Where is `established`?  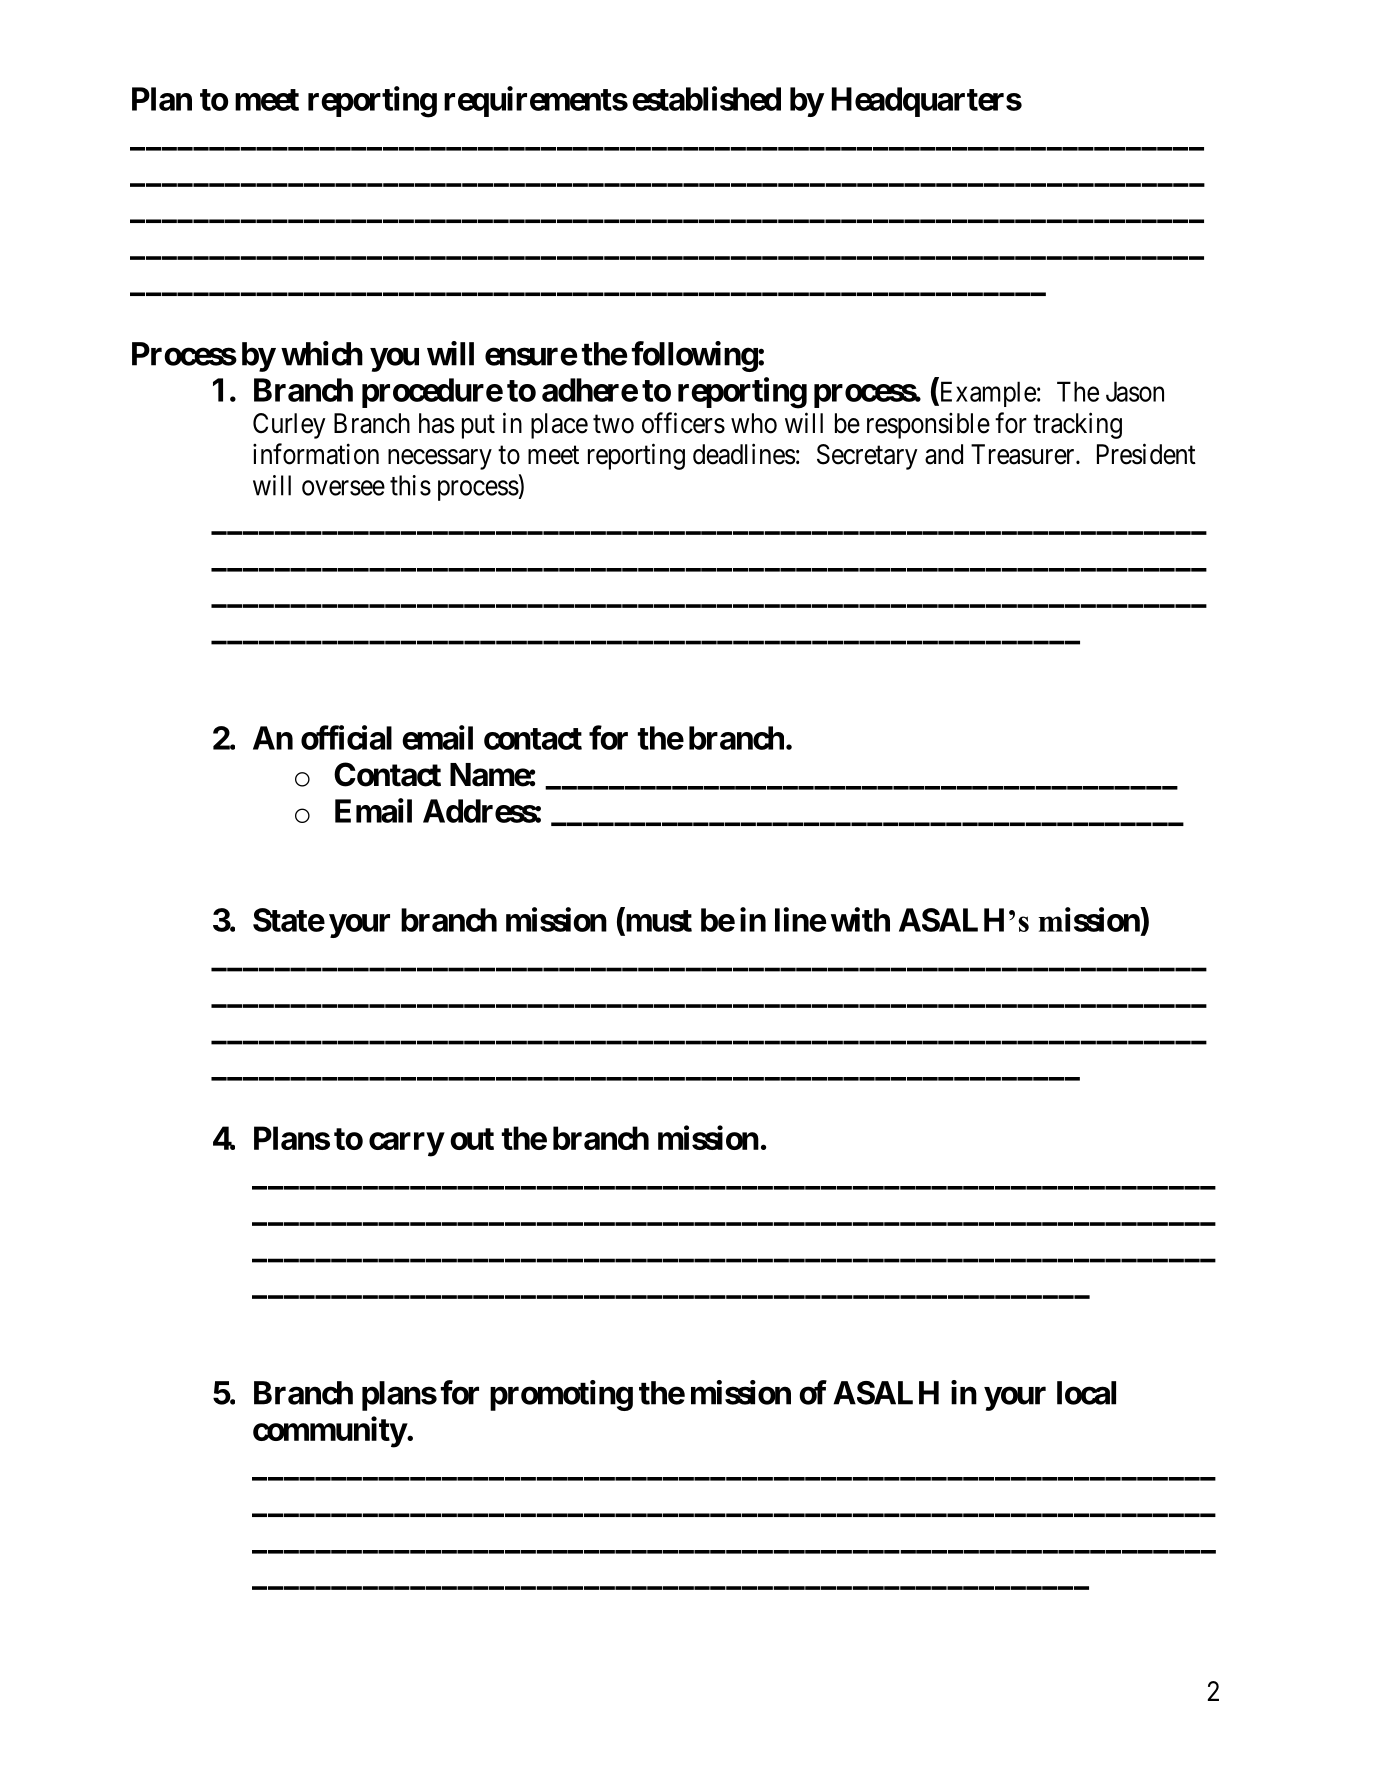
established is located at coordinates (706, 98).
